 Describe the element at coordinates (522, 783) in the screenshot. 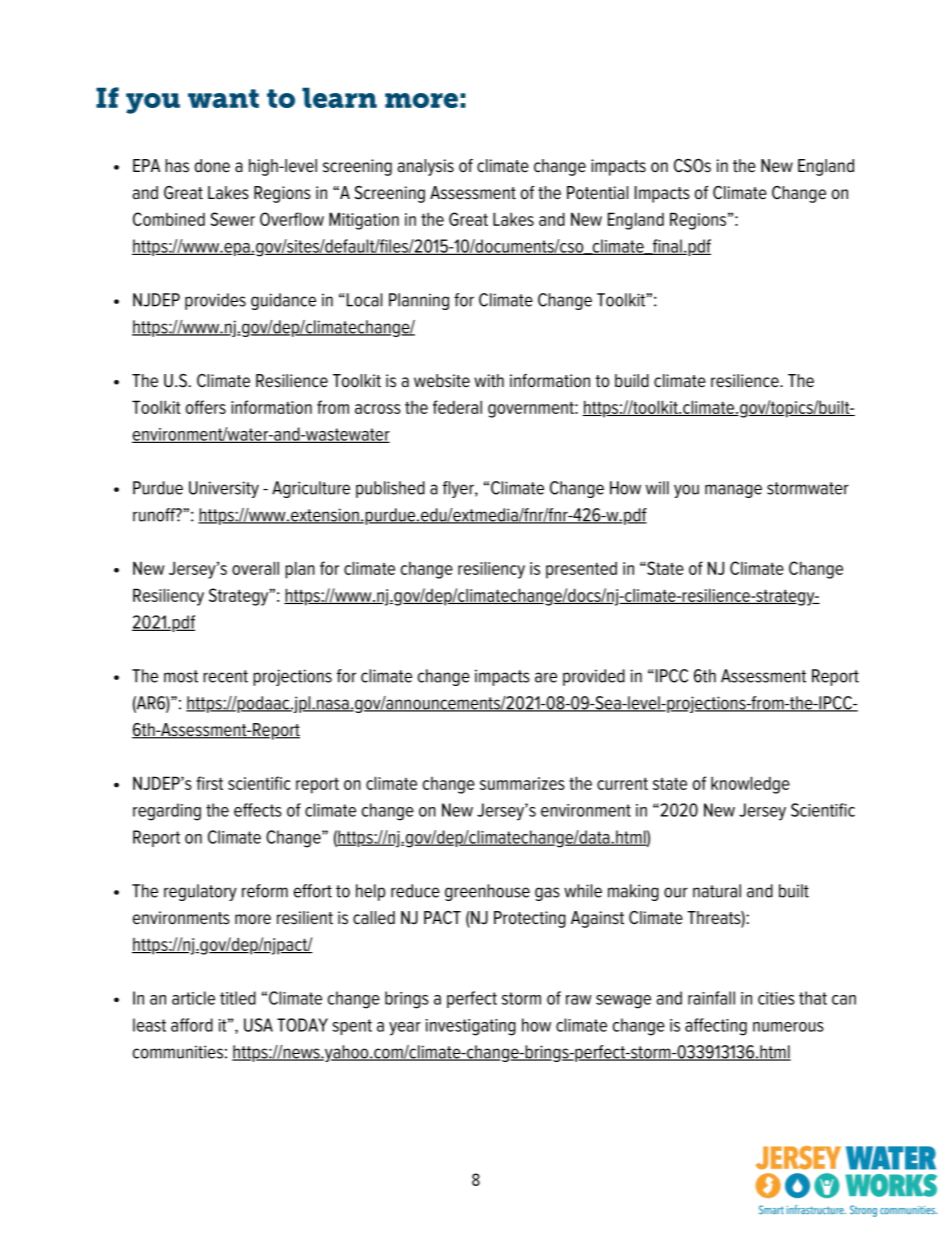

I see `summarizes` at that location.
